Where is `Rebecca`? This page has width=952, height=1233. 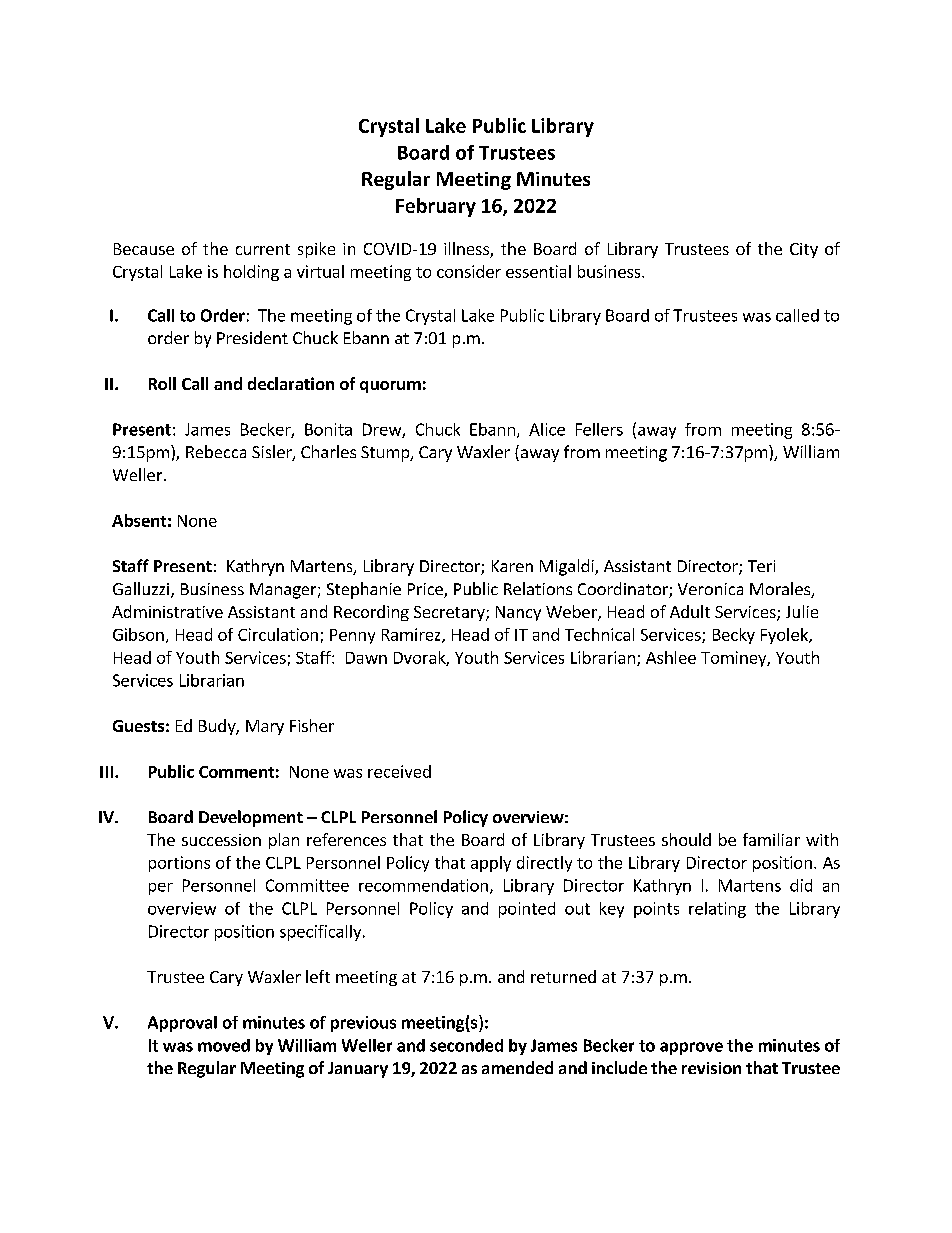 Rebecca is located at coordinates (216, 451).
